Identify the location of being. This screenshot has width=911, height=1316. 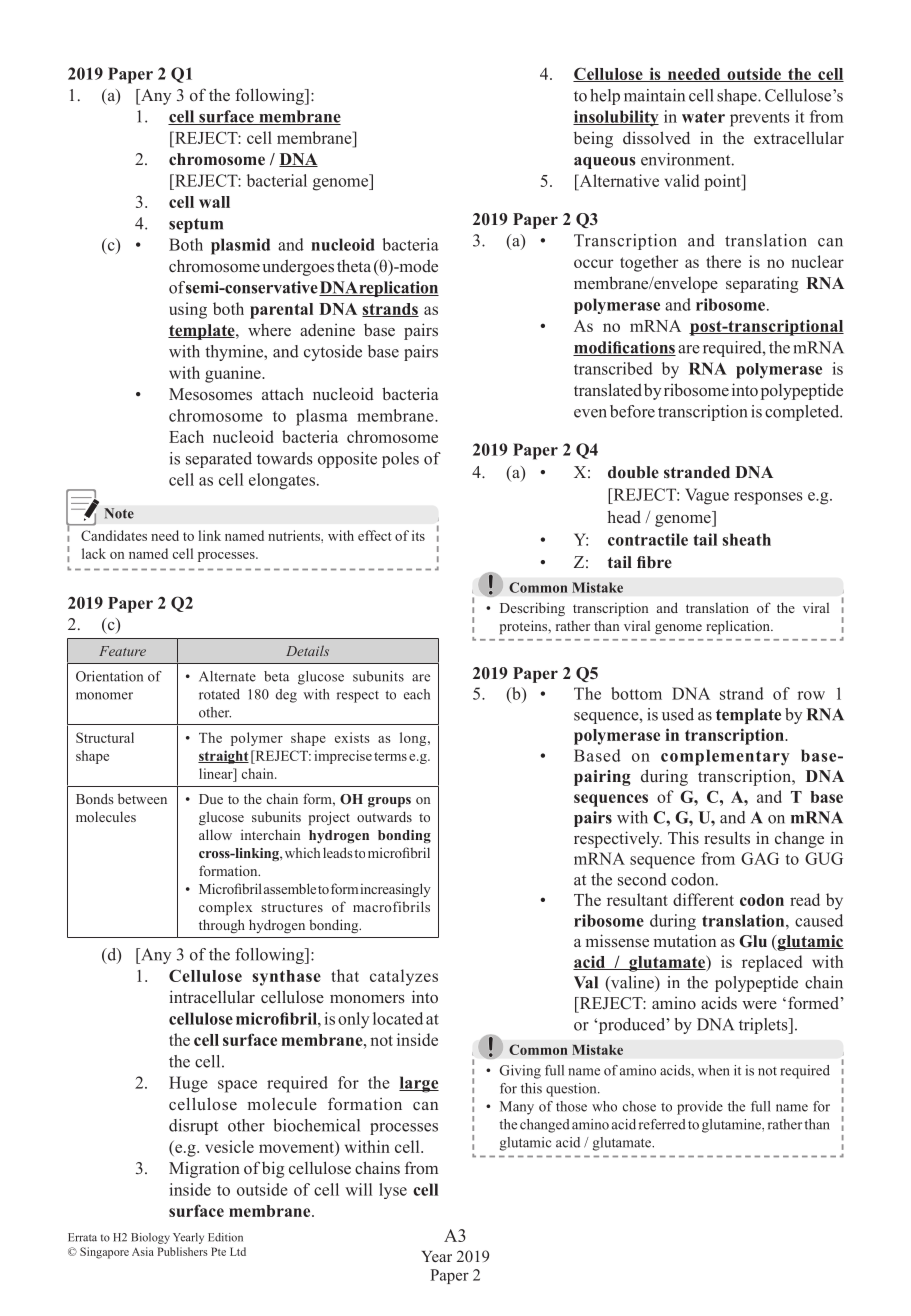
(593, 139).
